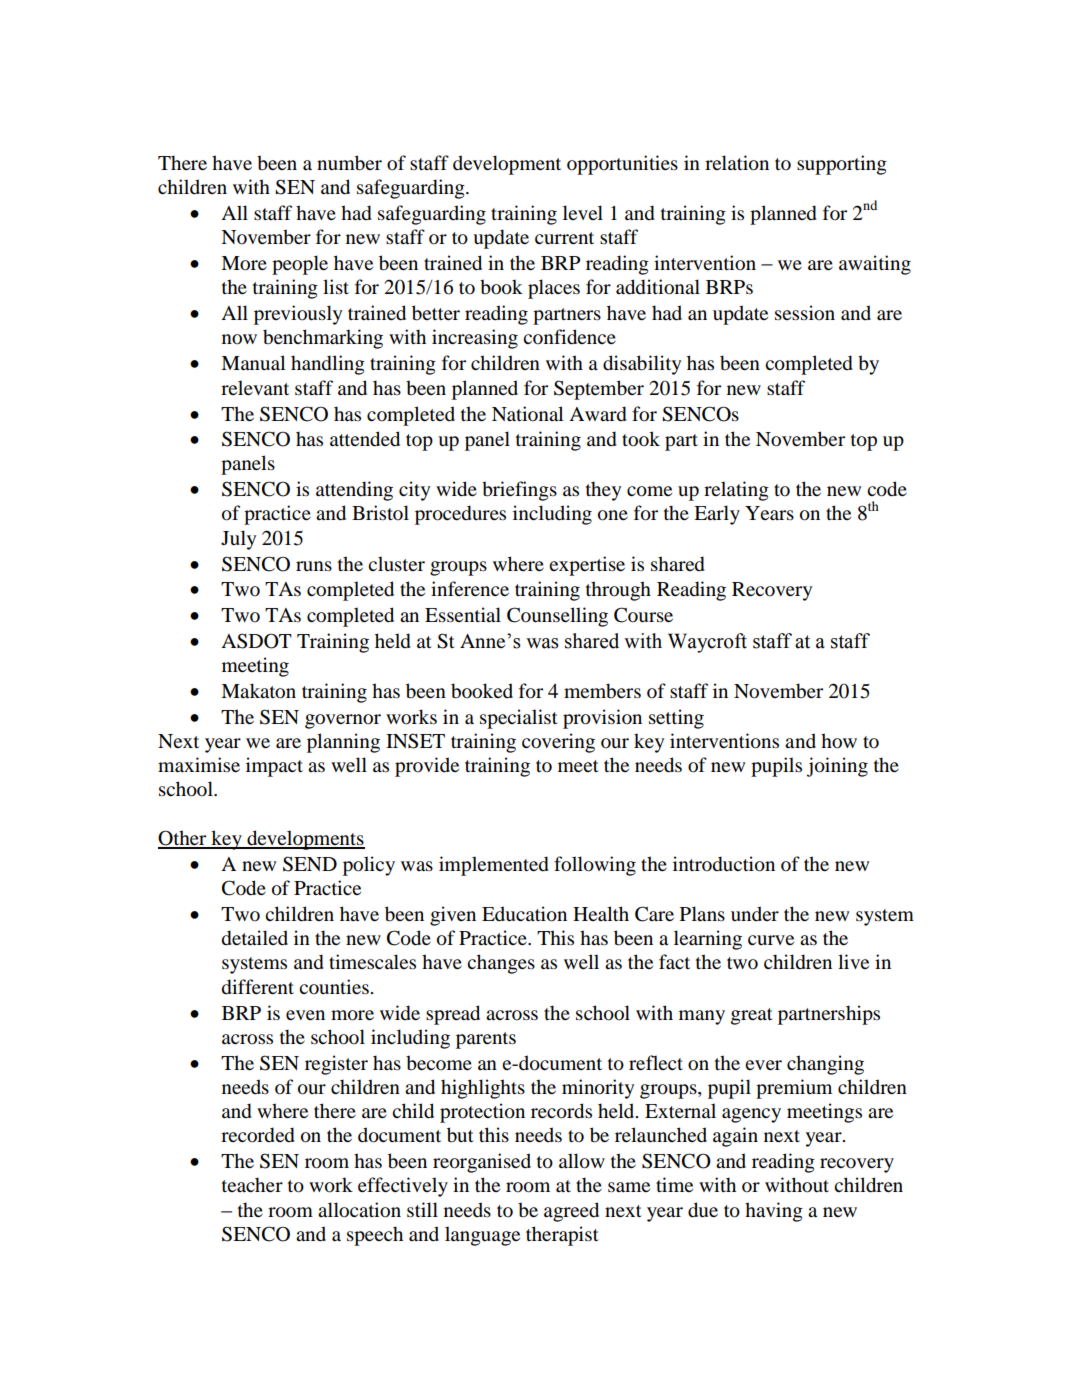  I want to click on relating, so click(736, 491).
